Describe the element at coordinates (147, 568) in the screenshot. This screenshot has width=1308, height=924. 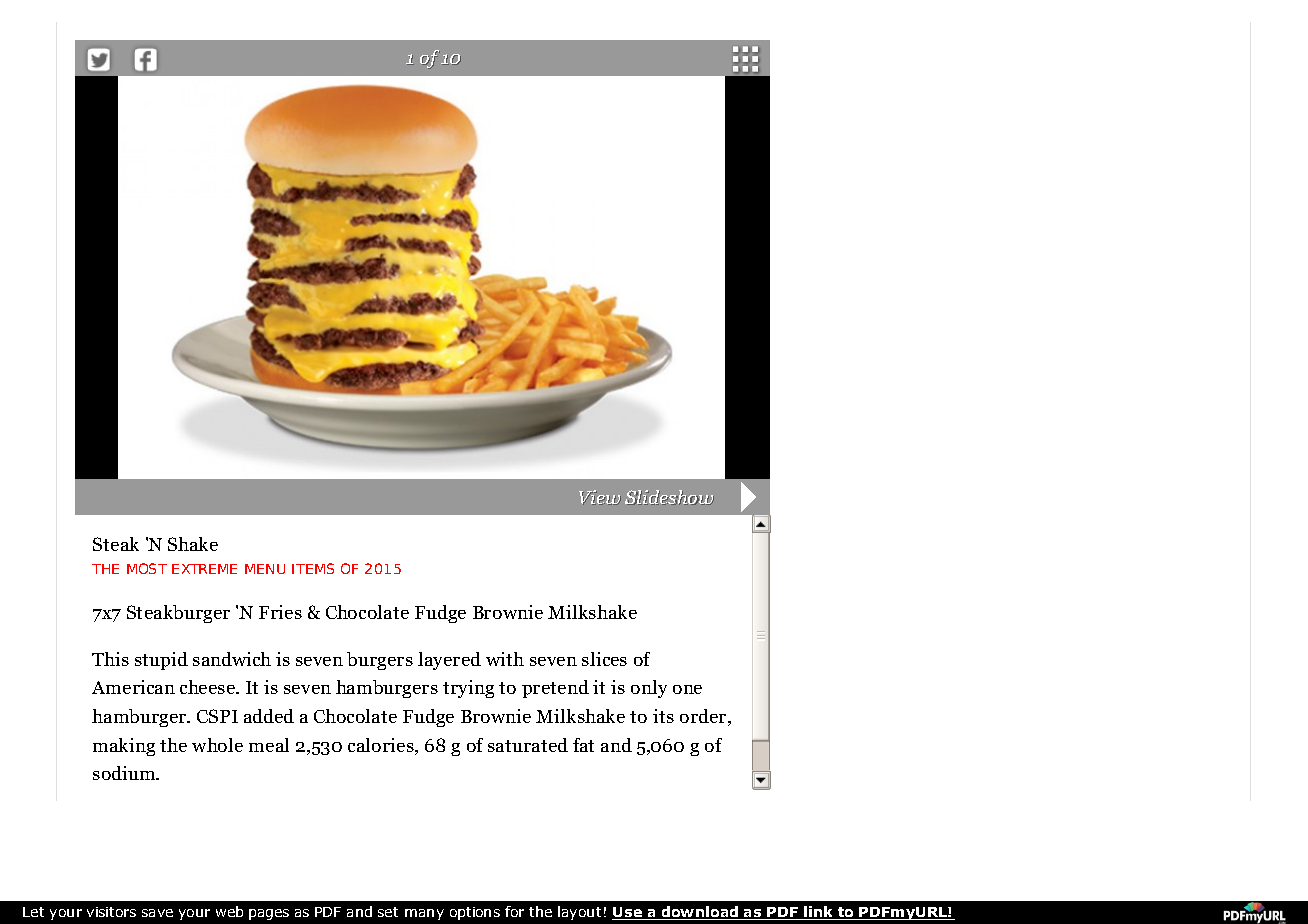
I see `MOST` at that location.
